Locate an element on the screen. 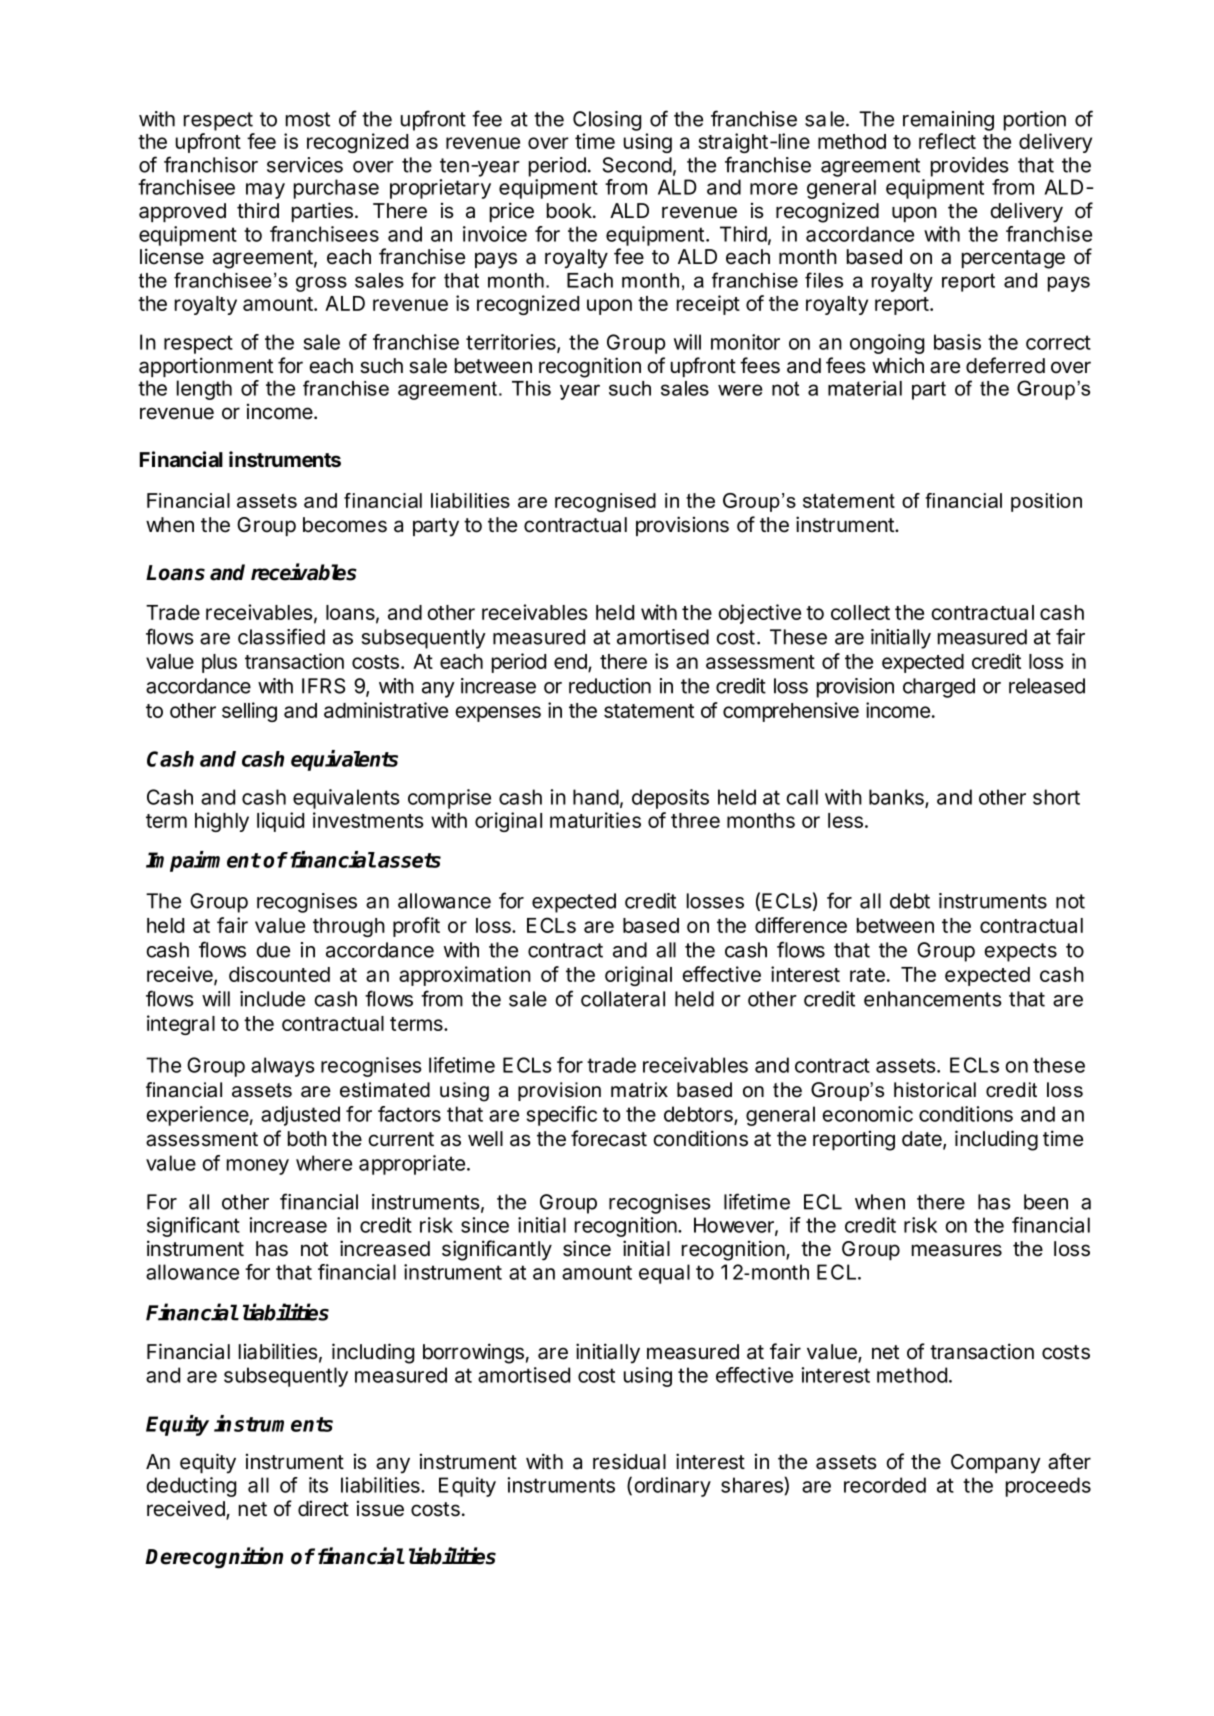 This screenshot has width=1214, height=1716. direct is located at coordinates (323, 1509).
